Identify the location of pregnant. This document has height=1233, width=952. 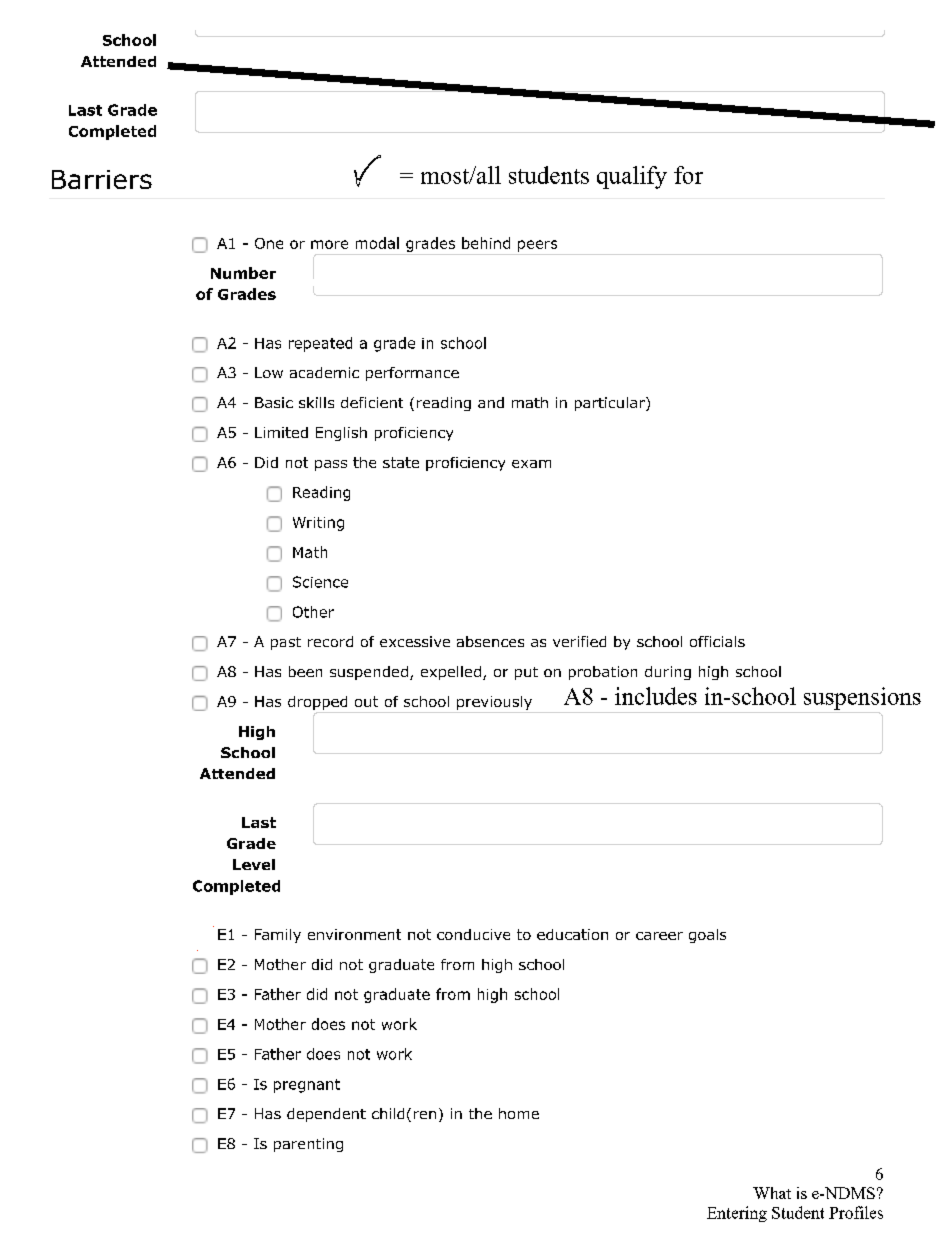
(307, 1086).
